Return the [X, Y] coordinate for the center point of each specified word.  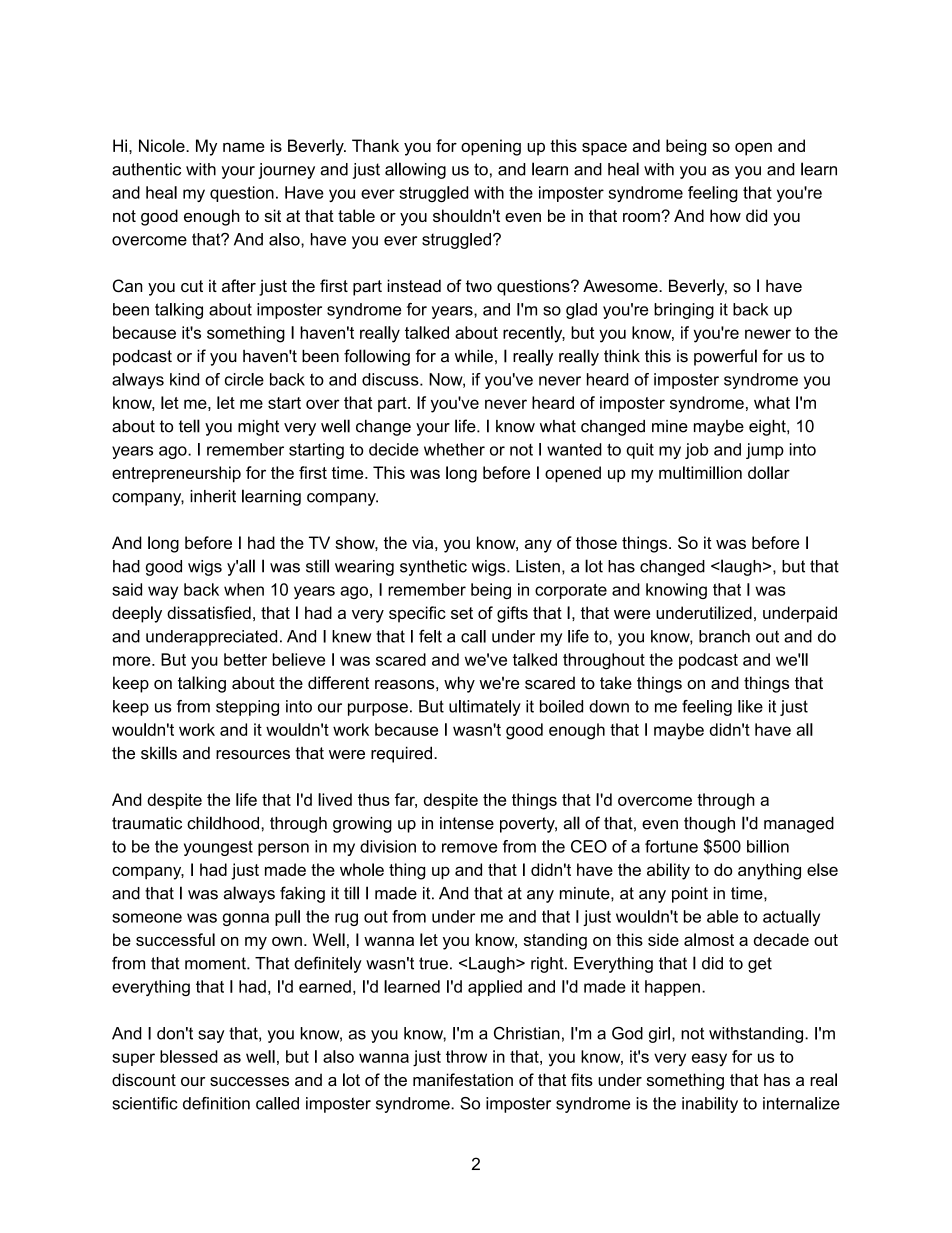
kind [184, 379]
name [244, 147]
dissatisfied [209, 612]
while [474, 356]
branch [724, 636]
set [462, 613]
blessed [189, 1056]
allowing [415, 170]
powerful [725, 357]
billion [768, 846]
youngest [218, 848]
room [642, 217]
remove [469, 848]
